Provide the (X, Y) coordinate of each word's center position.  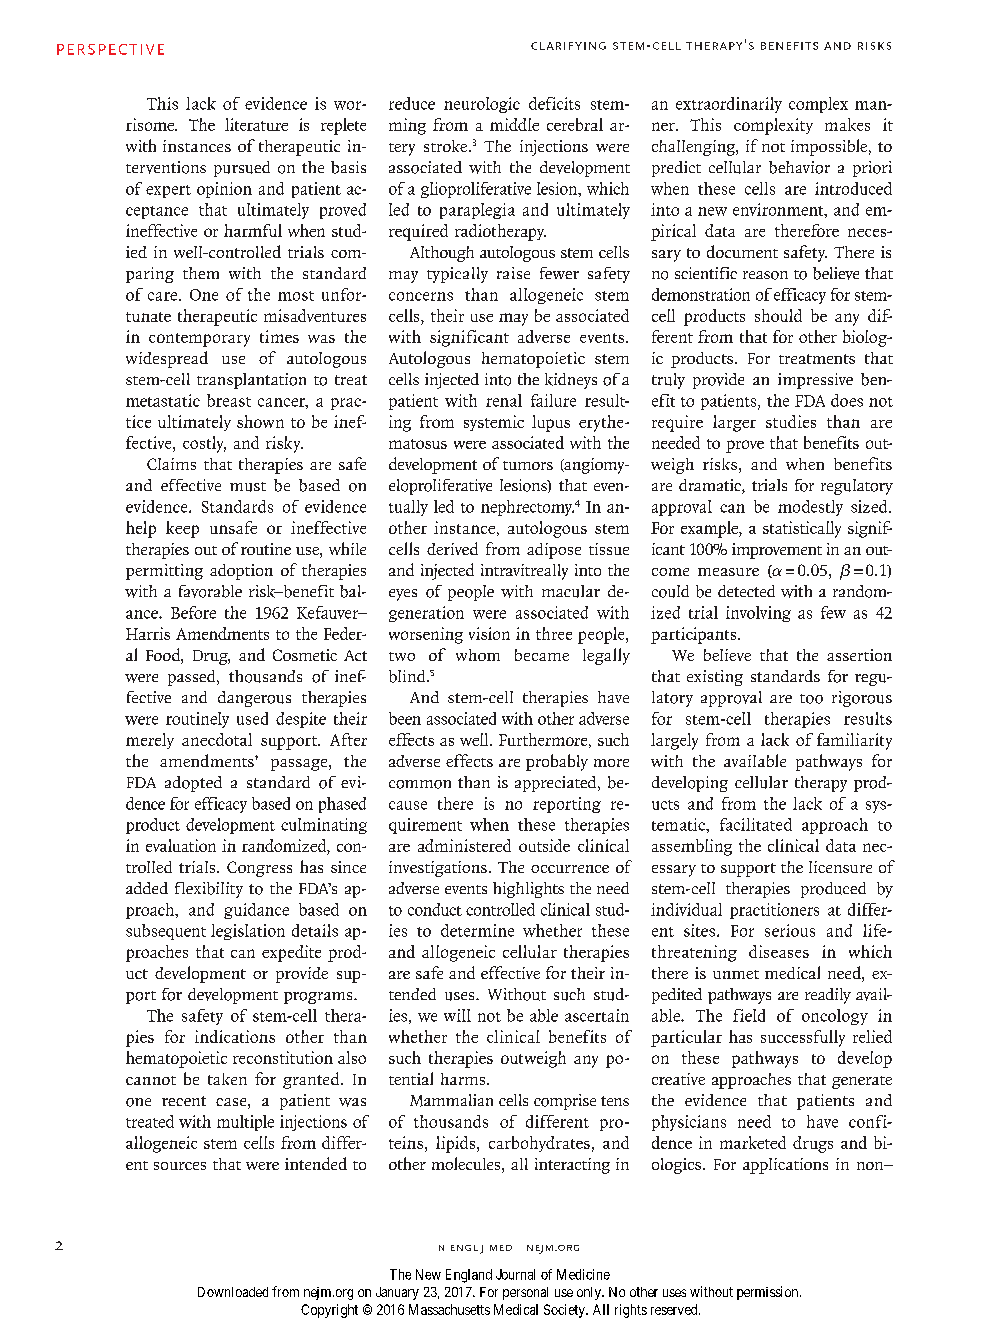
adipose (554, 551)
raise (513, 273)
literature (256, 124)
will (457, 1015)
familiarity (854, 741)
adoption (241, 572)
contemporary (199, 340)
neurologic (482, 105)
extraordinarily (729, 105)
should (778, 315)
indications (235, 1036)
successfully (803, 1038)
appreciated (557, 784)
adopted (193, 784)
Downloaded (233, 1292)
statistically (802, 529)
